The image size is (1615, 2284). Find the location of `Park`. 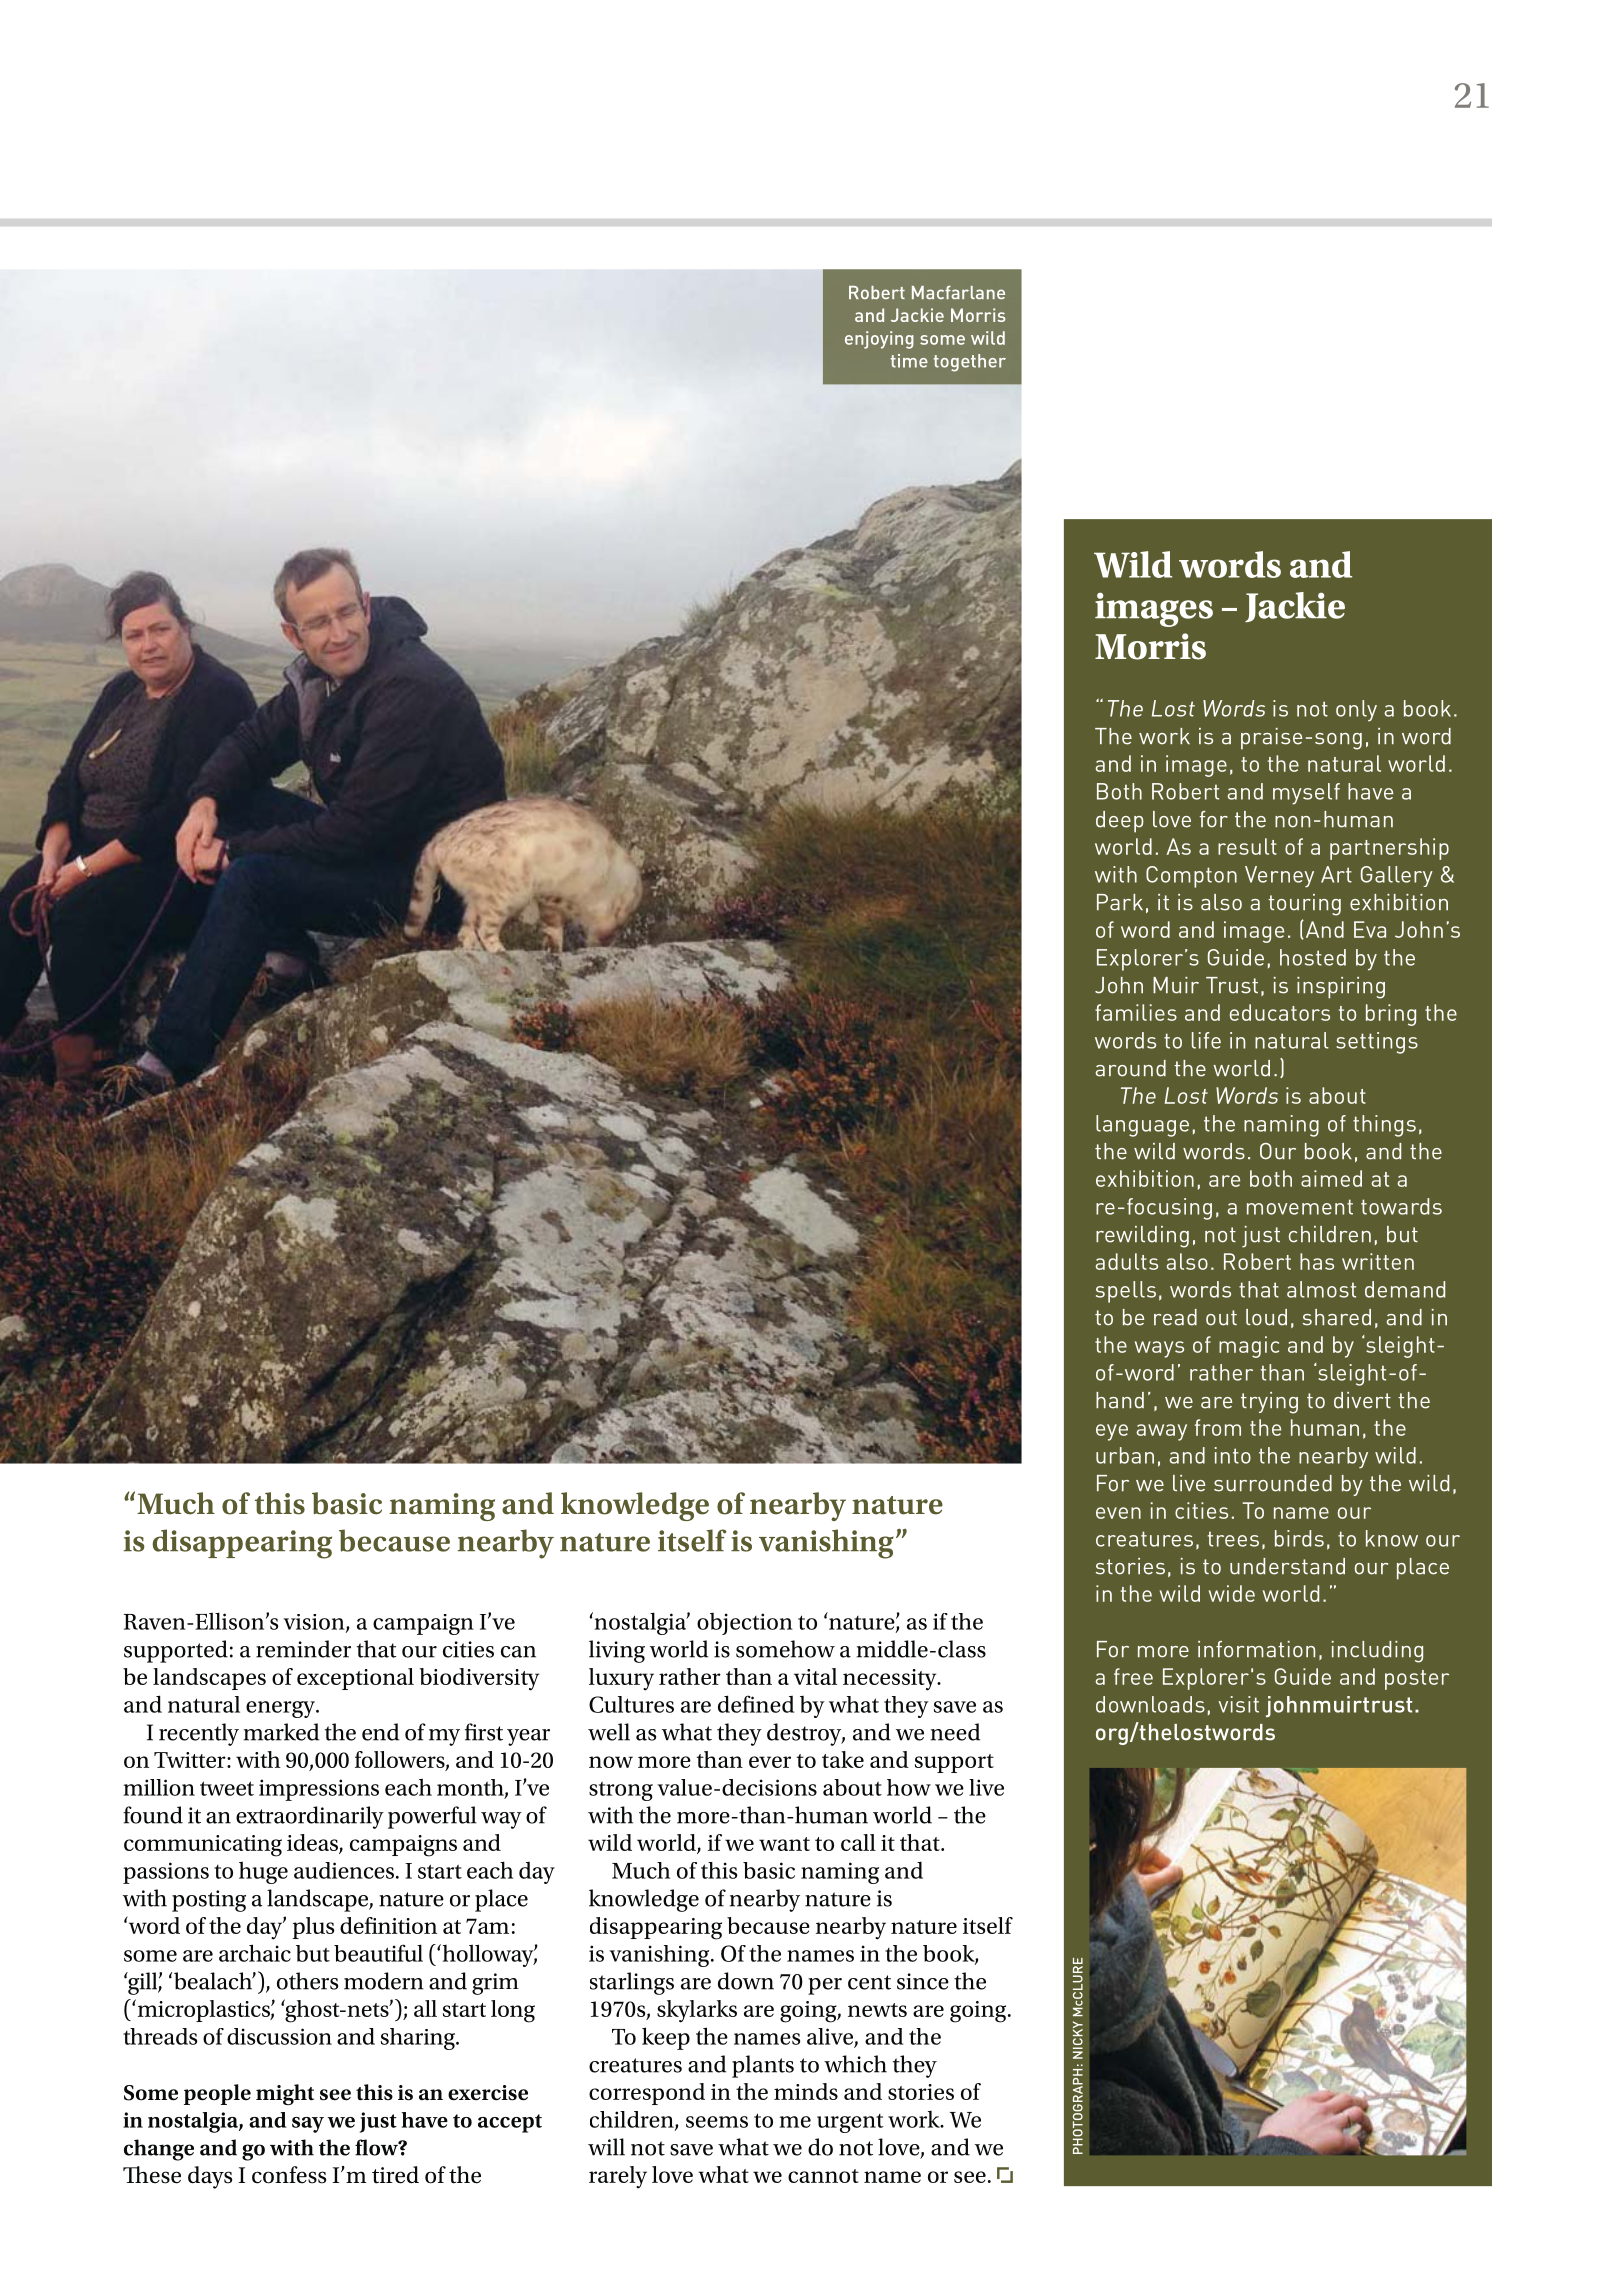

Park is located at coordinates (1120, 902).
